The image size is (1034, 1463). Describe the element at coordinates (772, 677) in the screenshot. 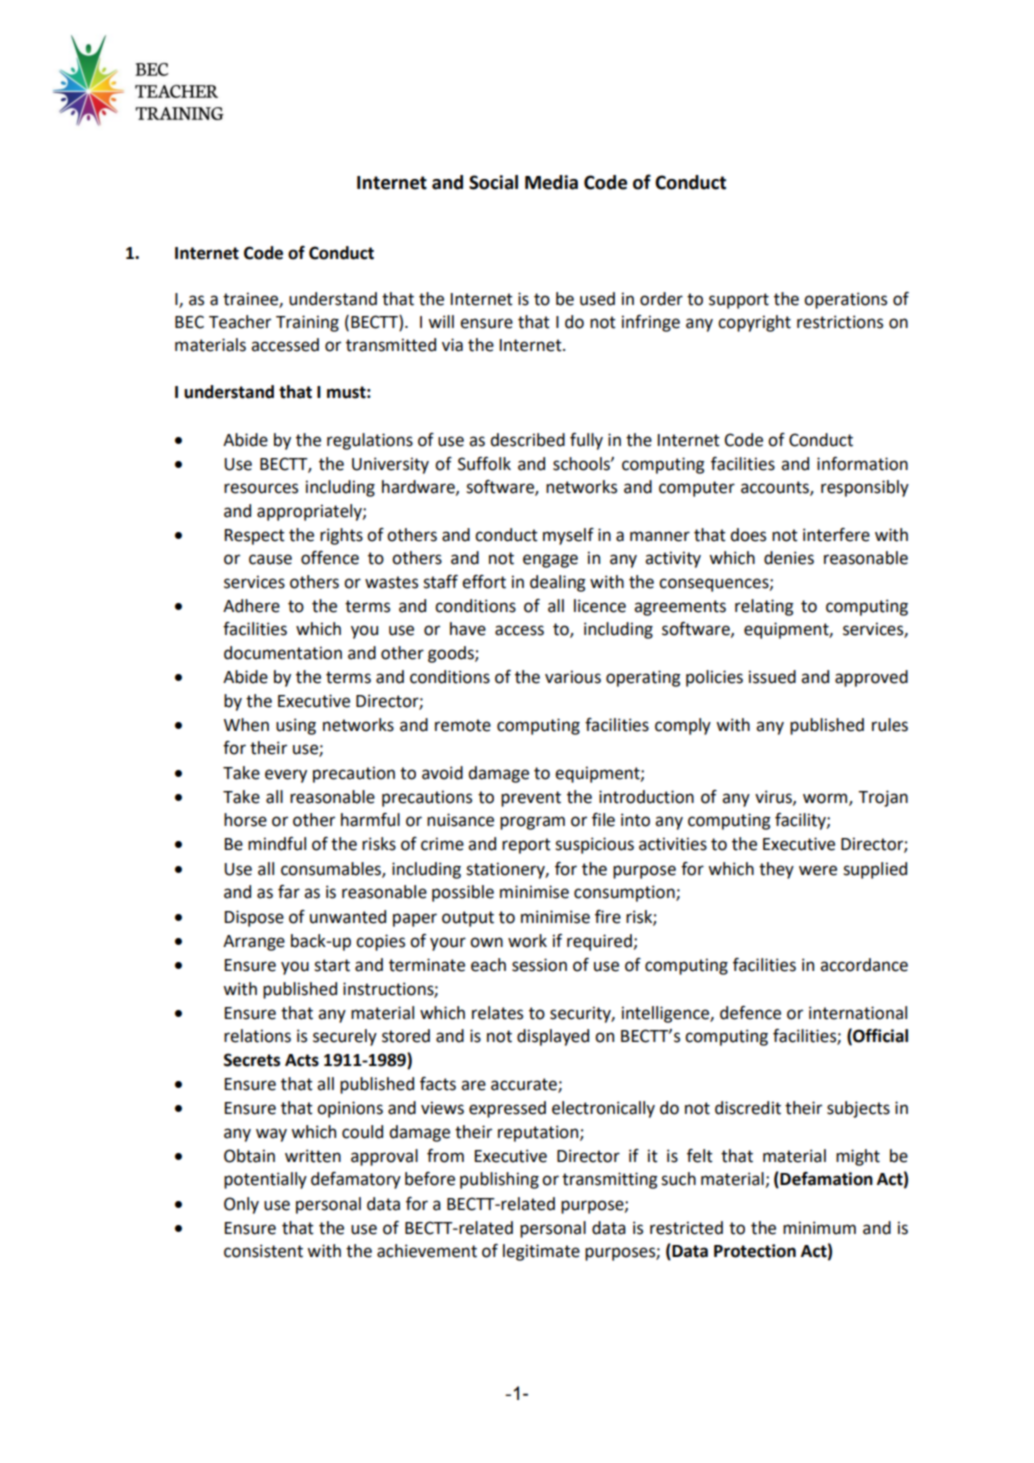

I see `issued` at that location.
